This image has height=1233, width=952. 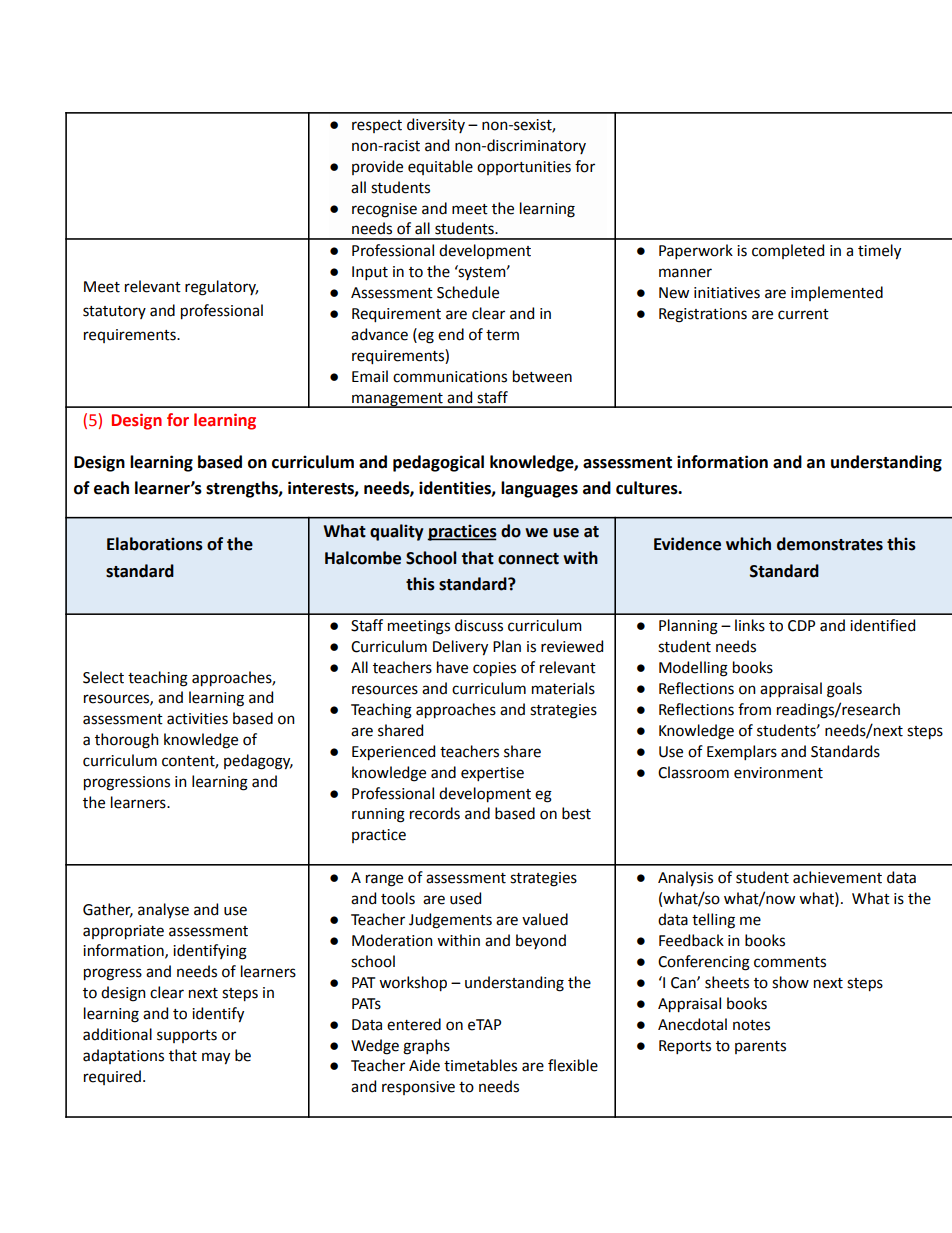 What do you see at coordinates (103, 677) in the image?
I see `Select` at bounding box center [103, 677].
